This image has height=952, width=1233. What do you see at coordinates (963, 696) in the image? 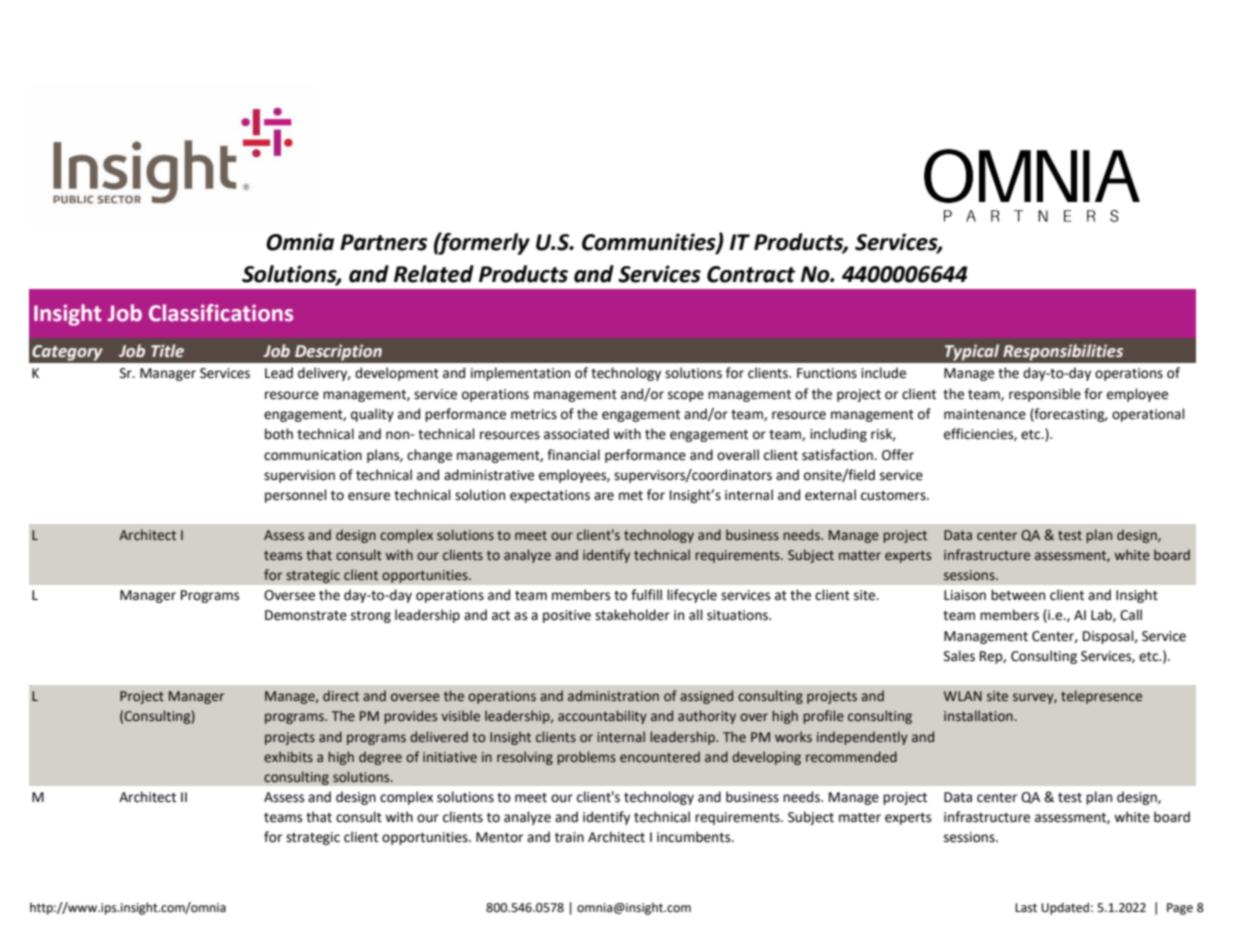
I see `WLAN` at bounding box center [963, 696].
